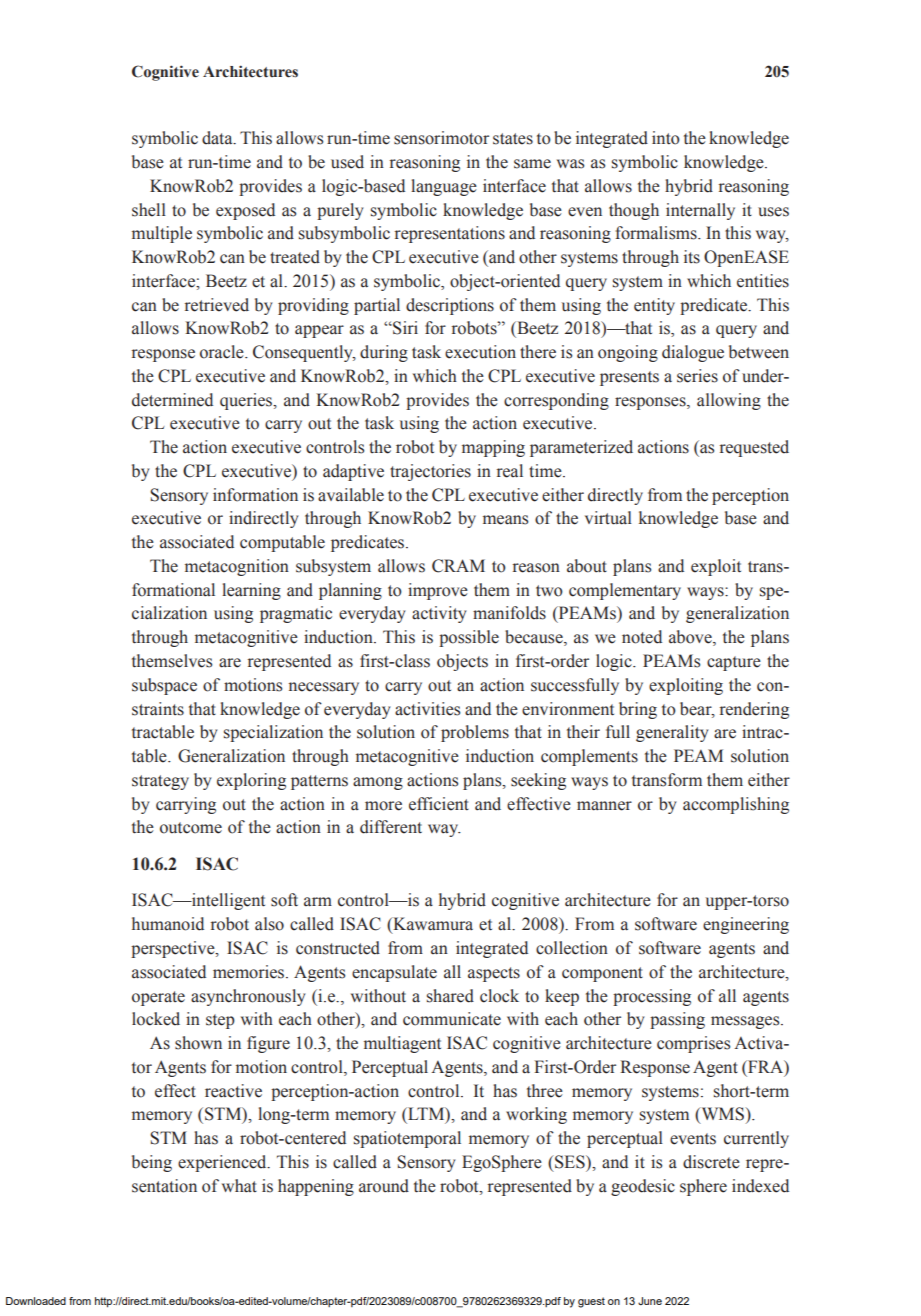 Image resolution: width=921 pixels, height=1316 pixels. What do you see at coordinates (608, 518) in the screenshot?
I see `virtual` at bounding box center [608, 518].
